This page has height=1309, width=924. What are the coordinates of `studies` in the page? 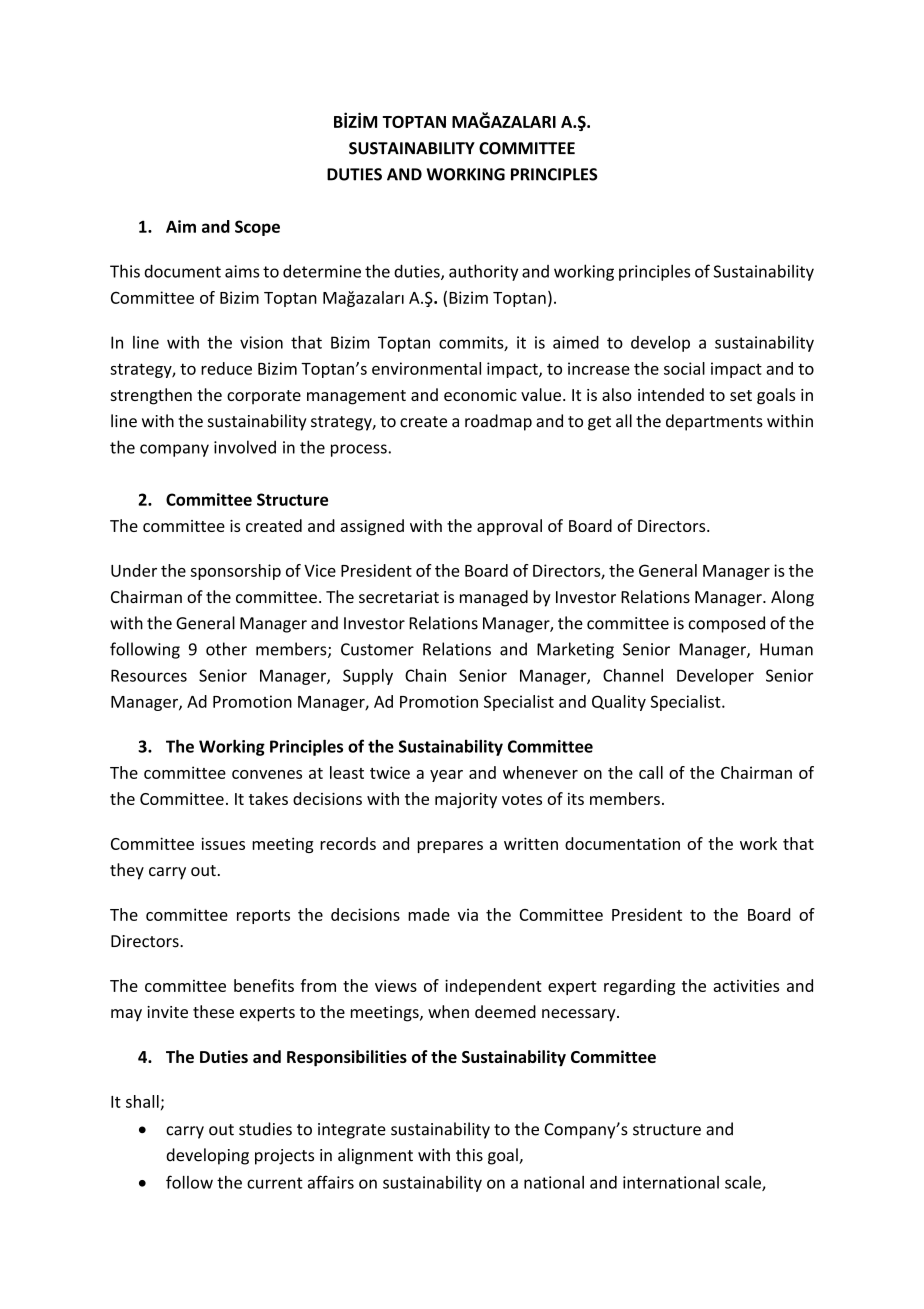 It's located at (265, 1129).
